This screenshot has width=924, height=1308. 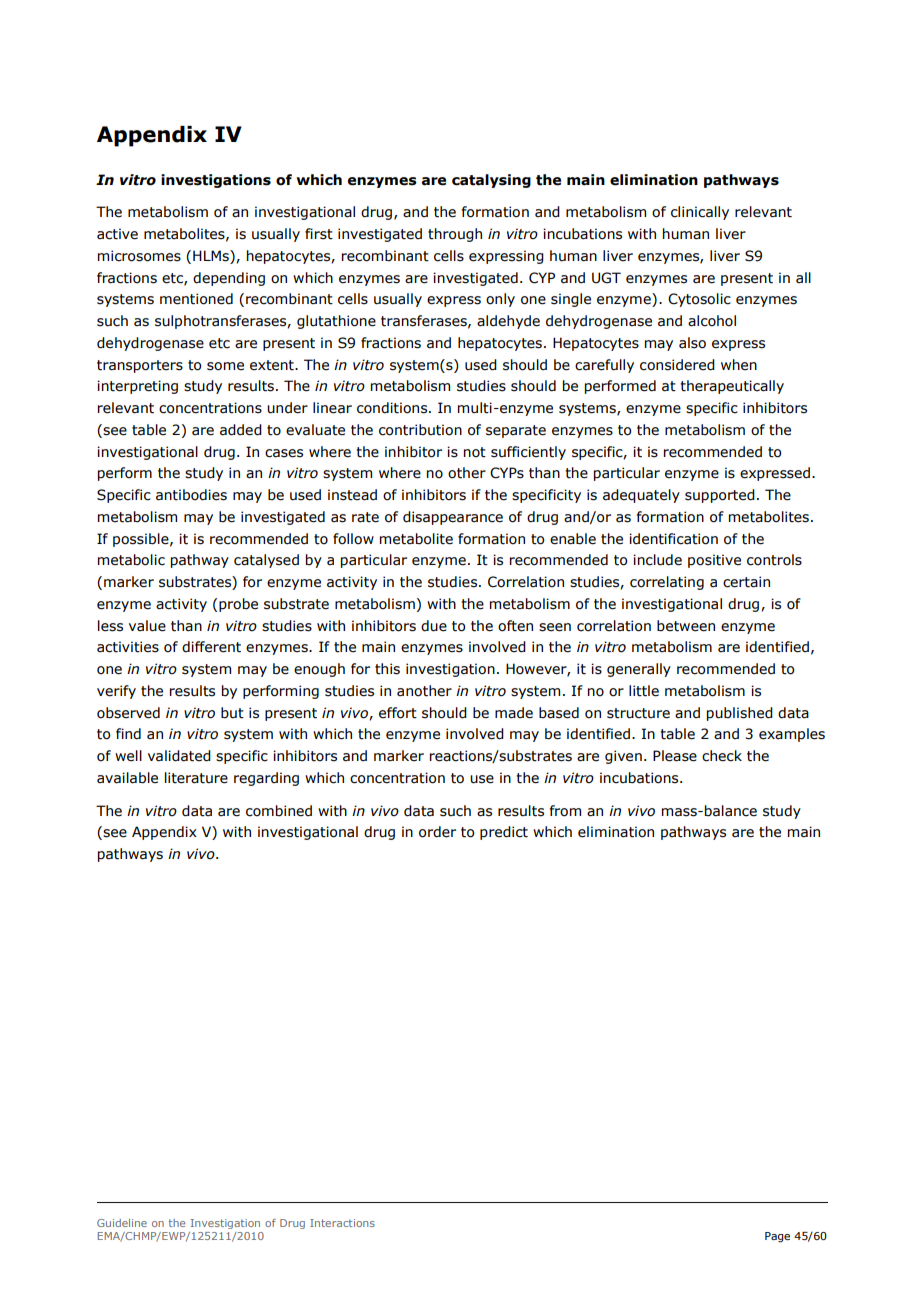 What do you see at coordinates (420, 430) in the screenshot?
I see `contribution` at bounding box center [420, 430].
